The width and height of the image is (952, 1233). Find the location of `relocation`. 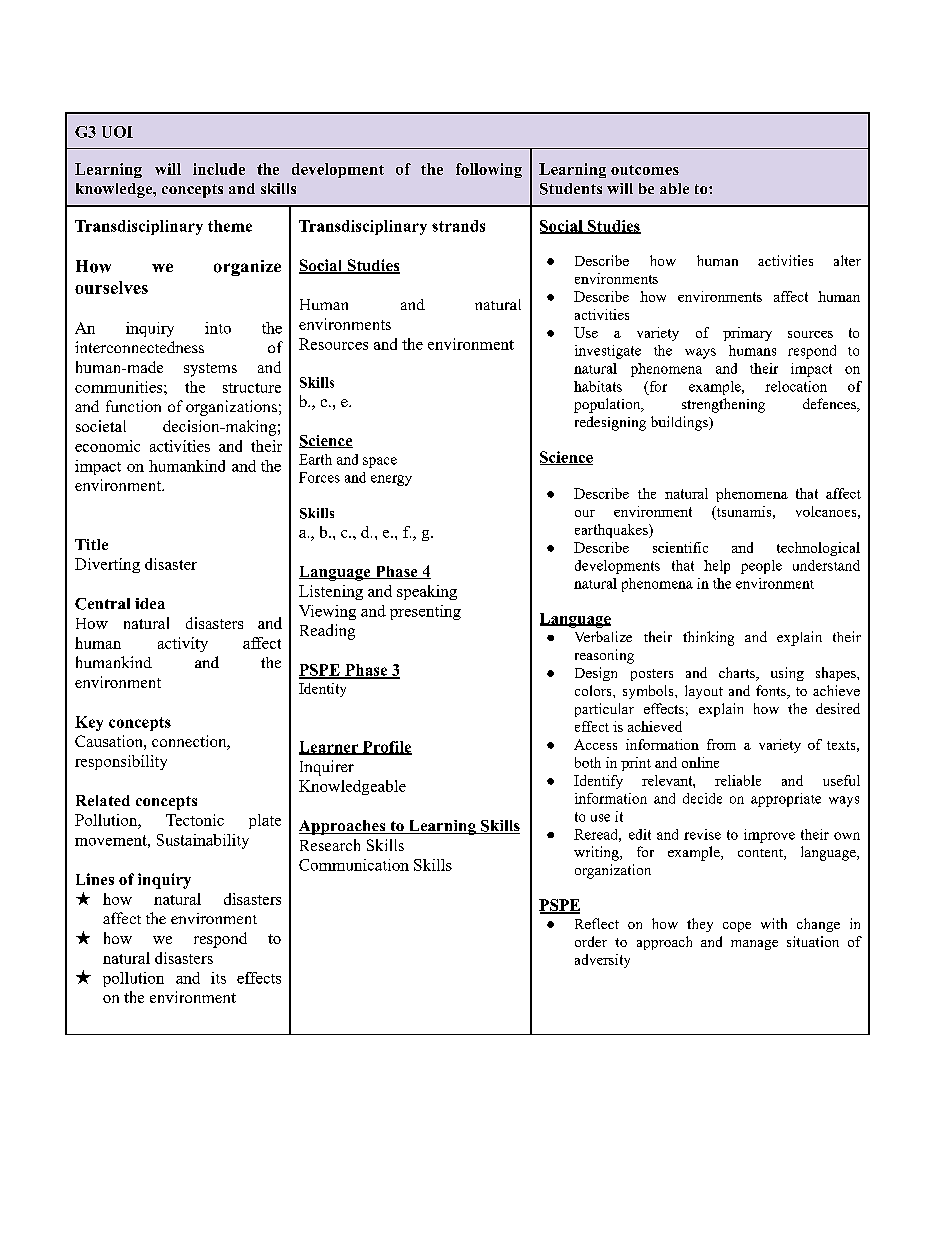

relocation is located at coordinates (796, 386).
